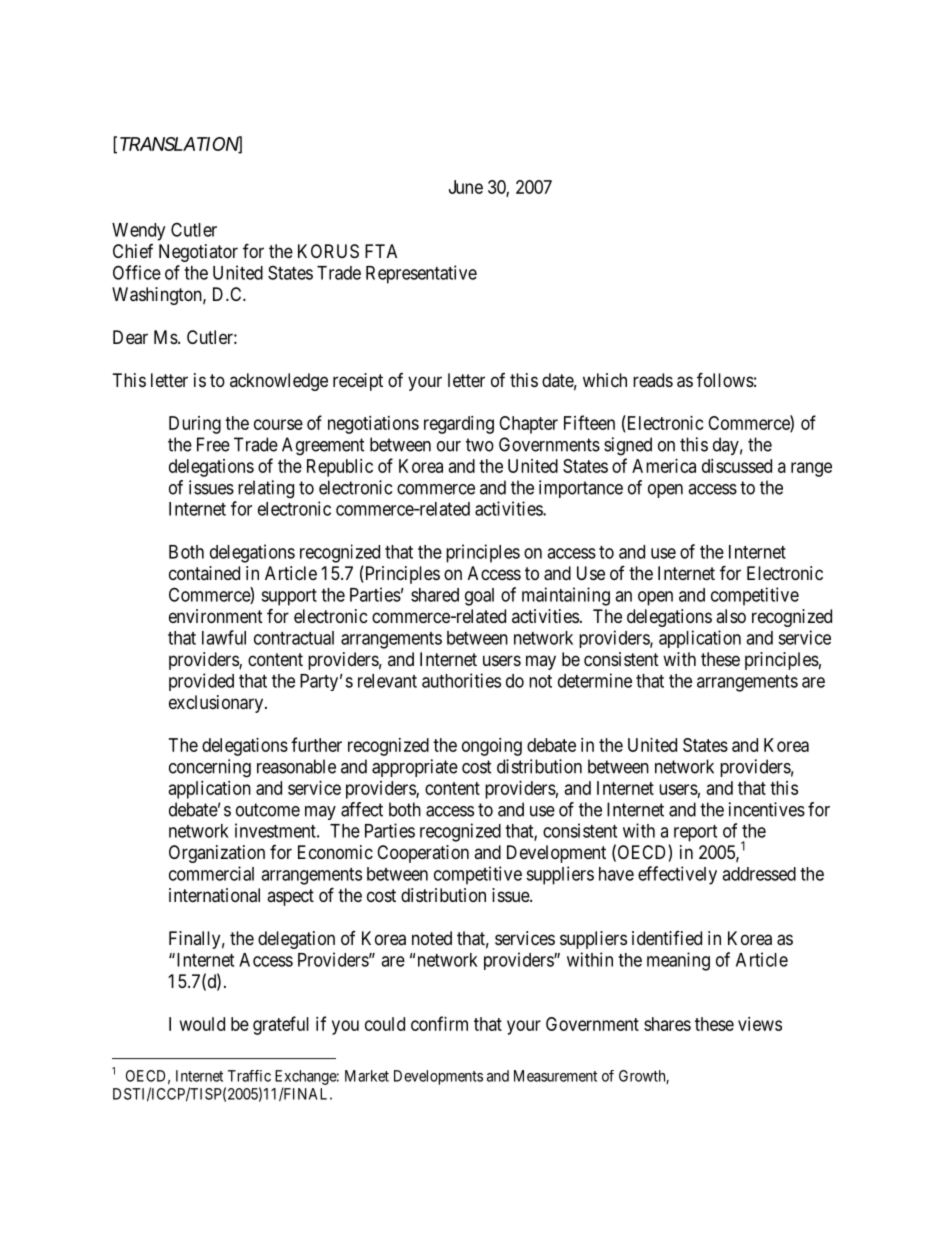 The width and height of the screenshot is (952, 1233). Describe the element at coordinates (423, 854) in the screenshot. I see `Cooperation` at that location.
